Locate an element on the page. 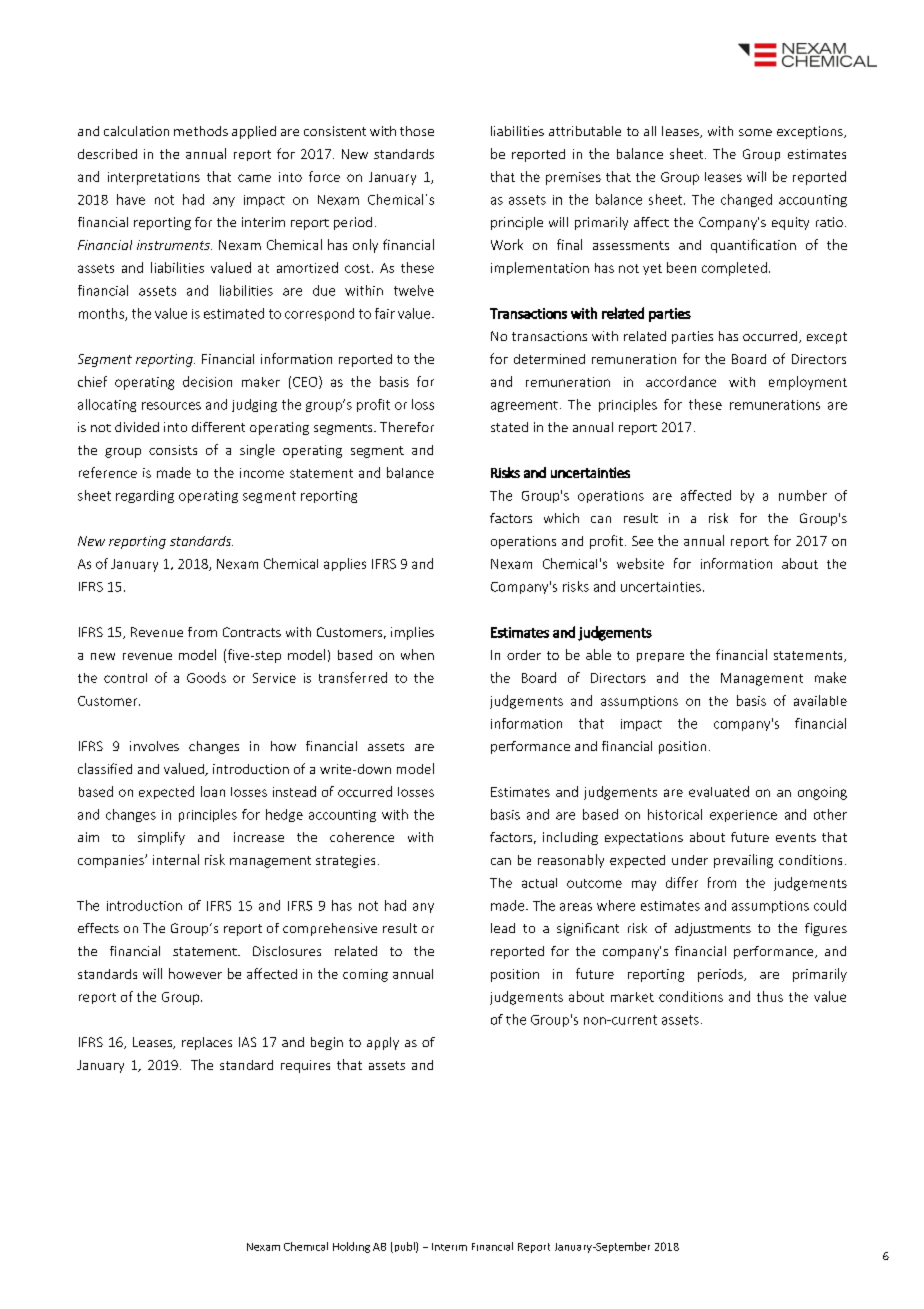 The image size is (924, 1309). Goods is located at coordinates (206, 677).
